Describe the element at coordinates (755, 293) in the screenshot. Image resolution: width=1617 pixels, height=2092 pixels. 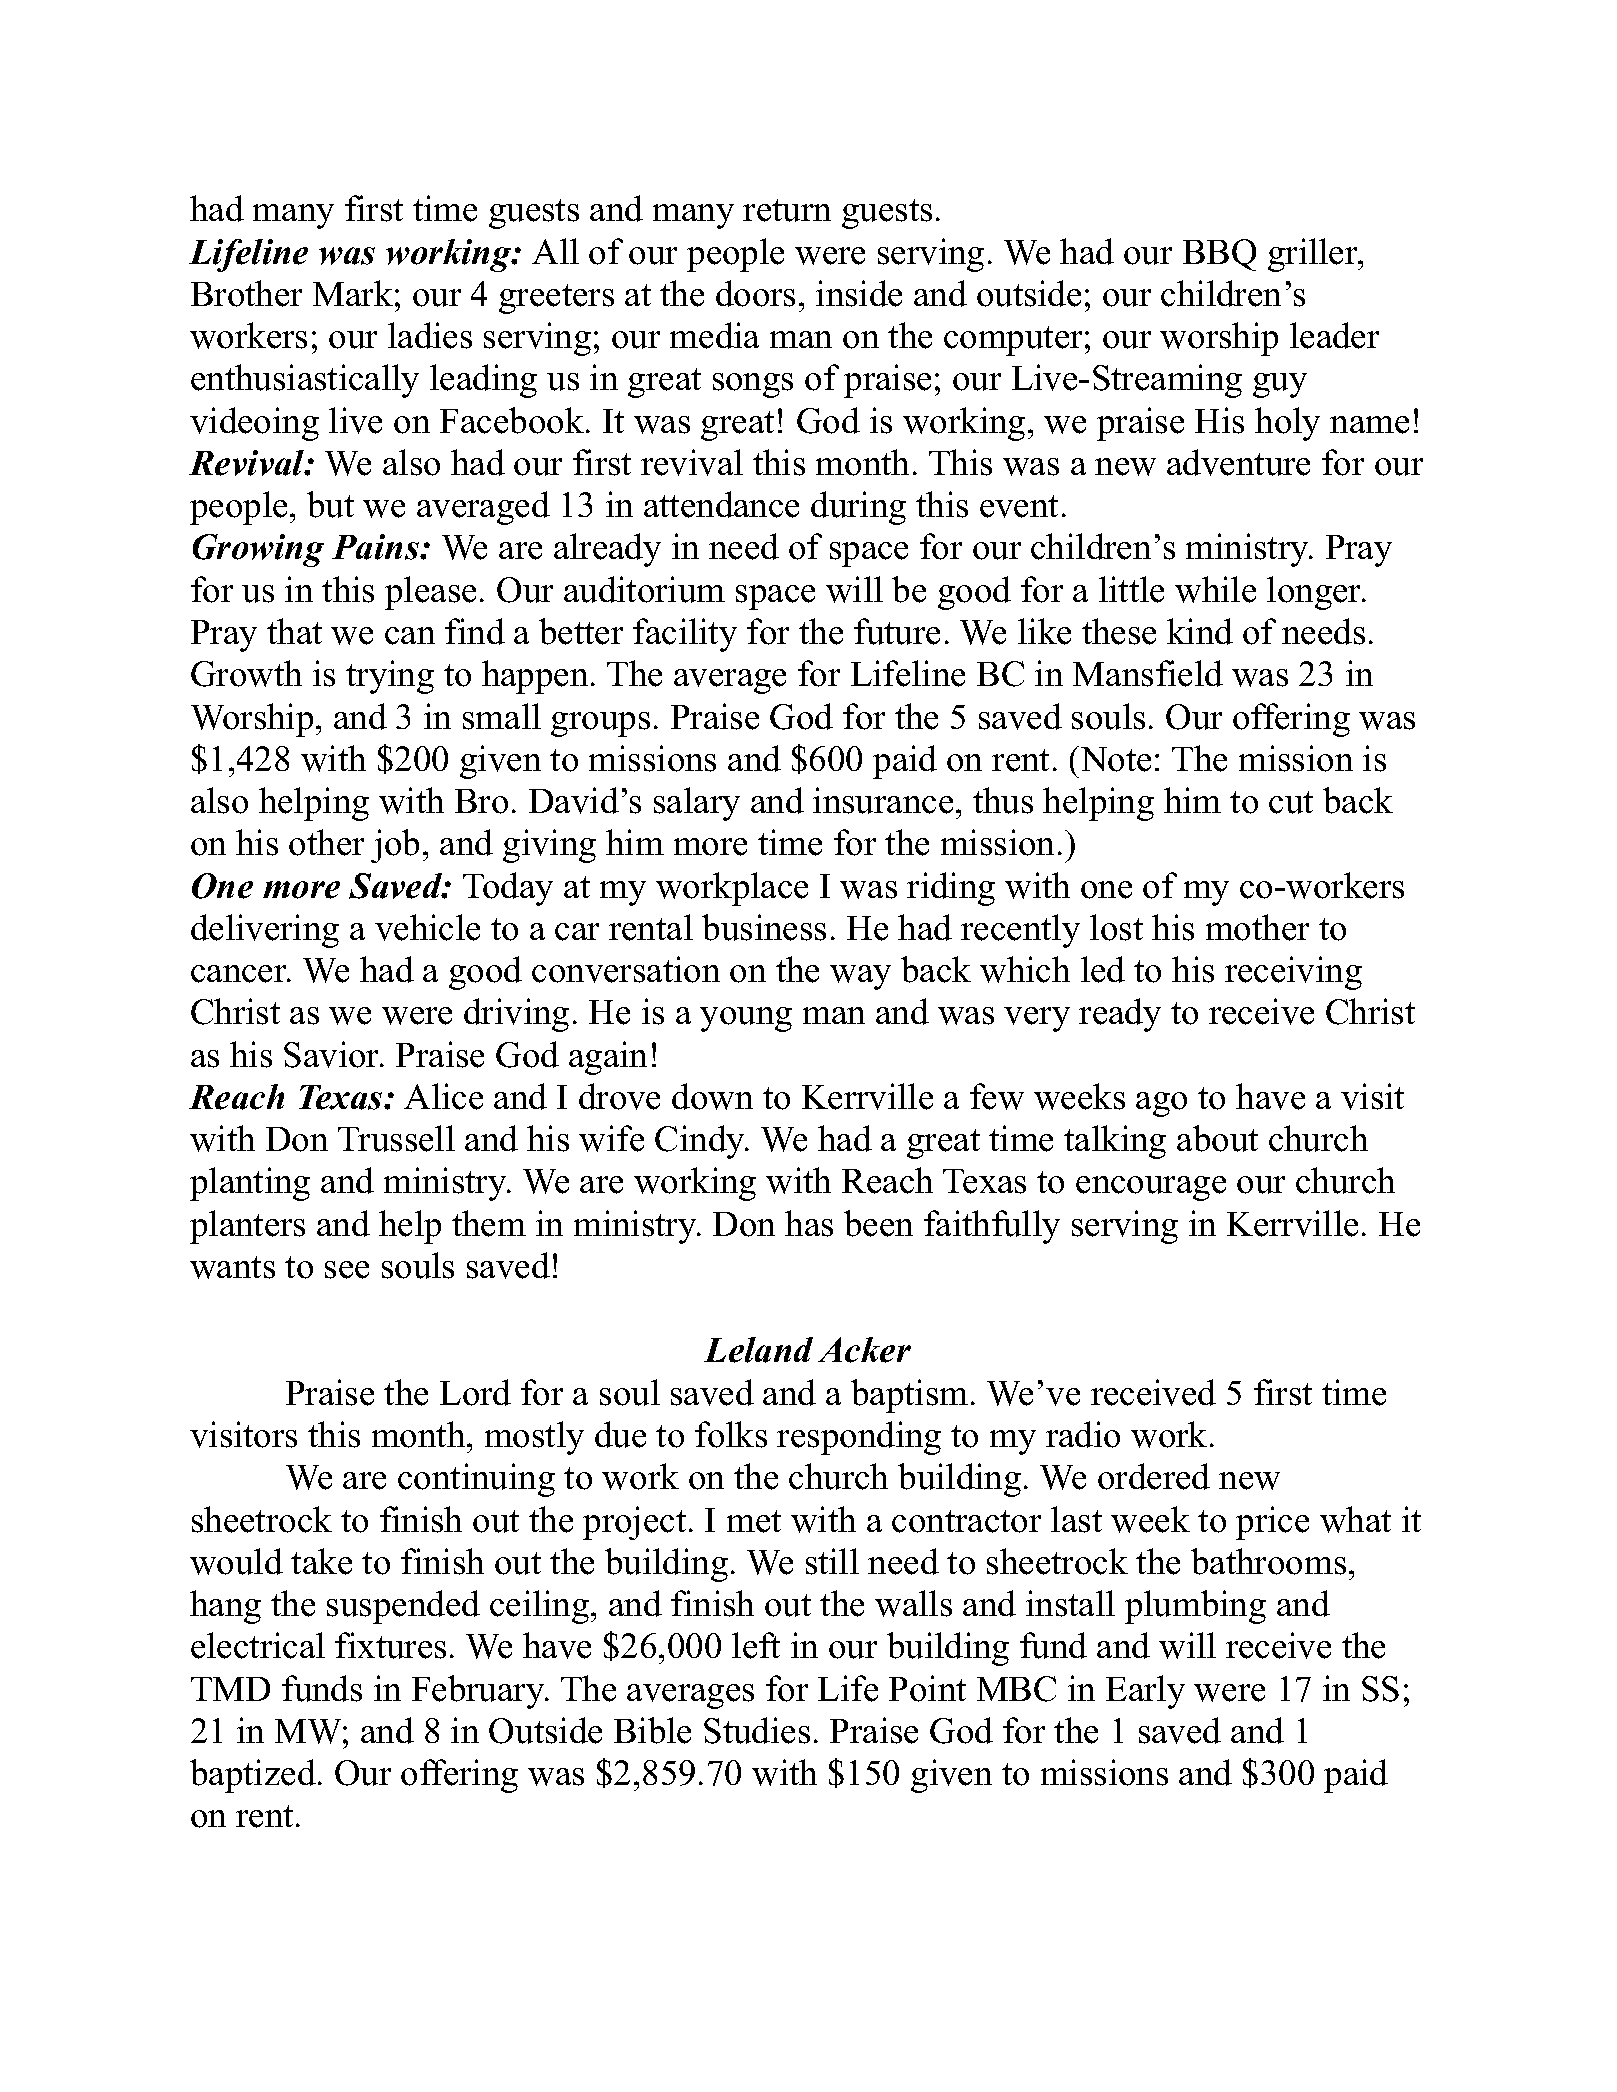
I see `doors` at that location.
